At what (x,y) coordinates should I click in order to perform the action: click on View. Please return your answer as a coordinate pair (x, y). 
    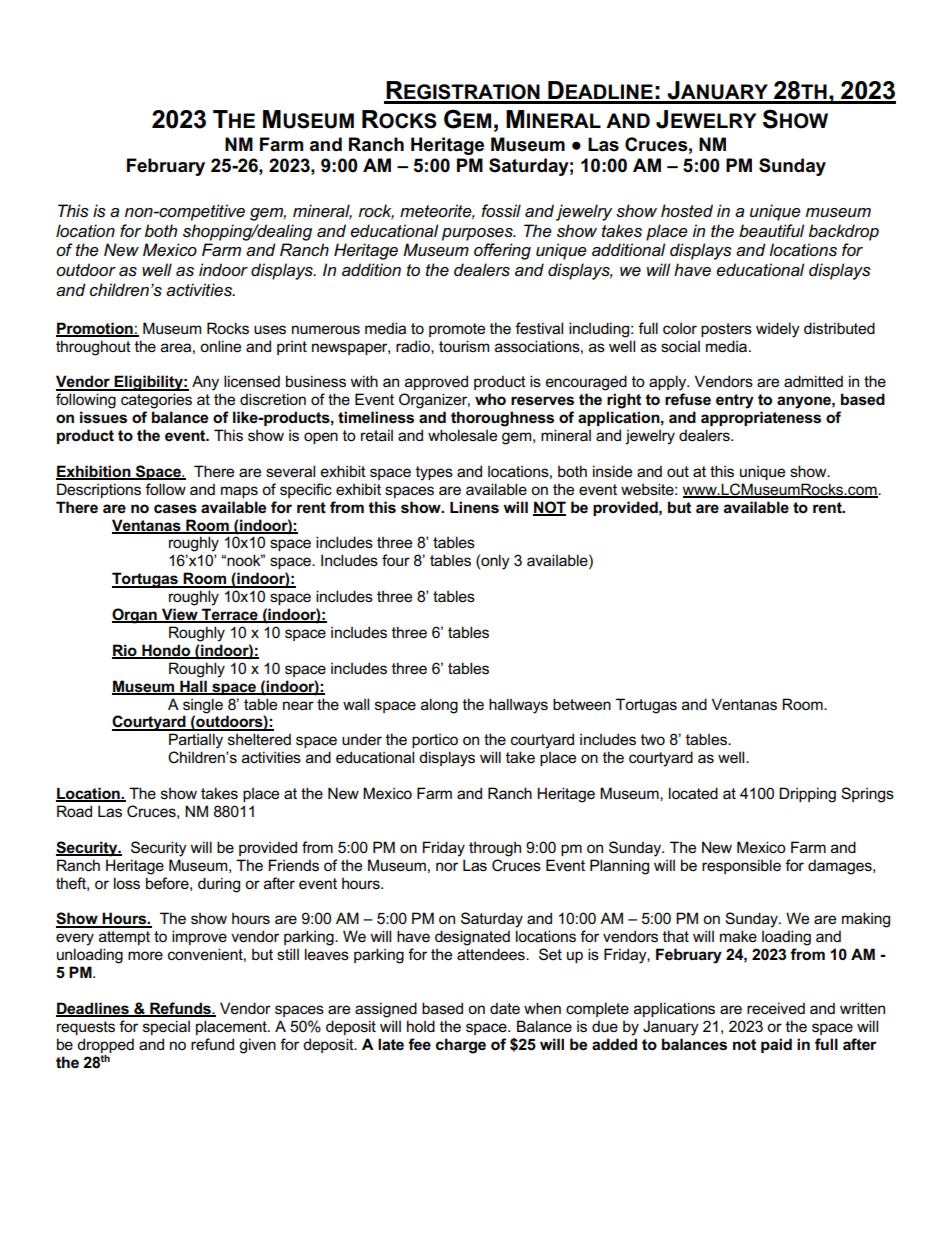
    Looking at the image, I should click on (180, 615).
